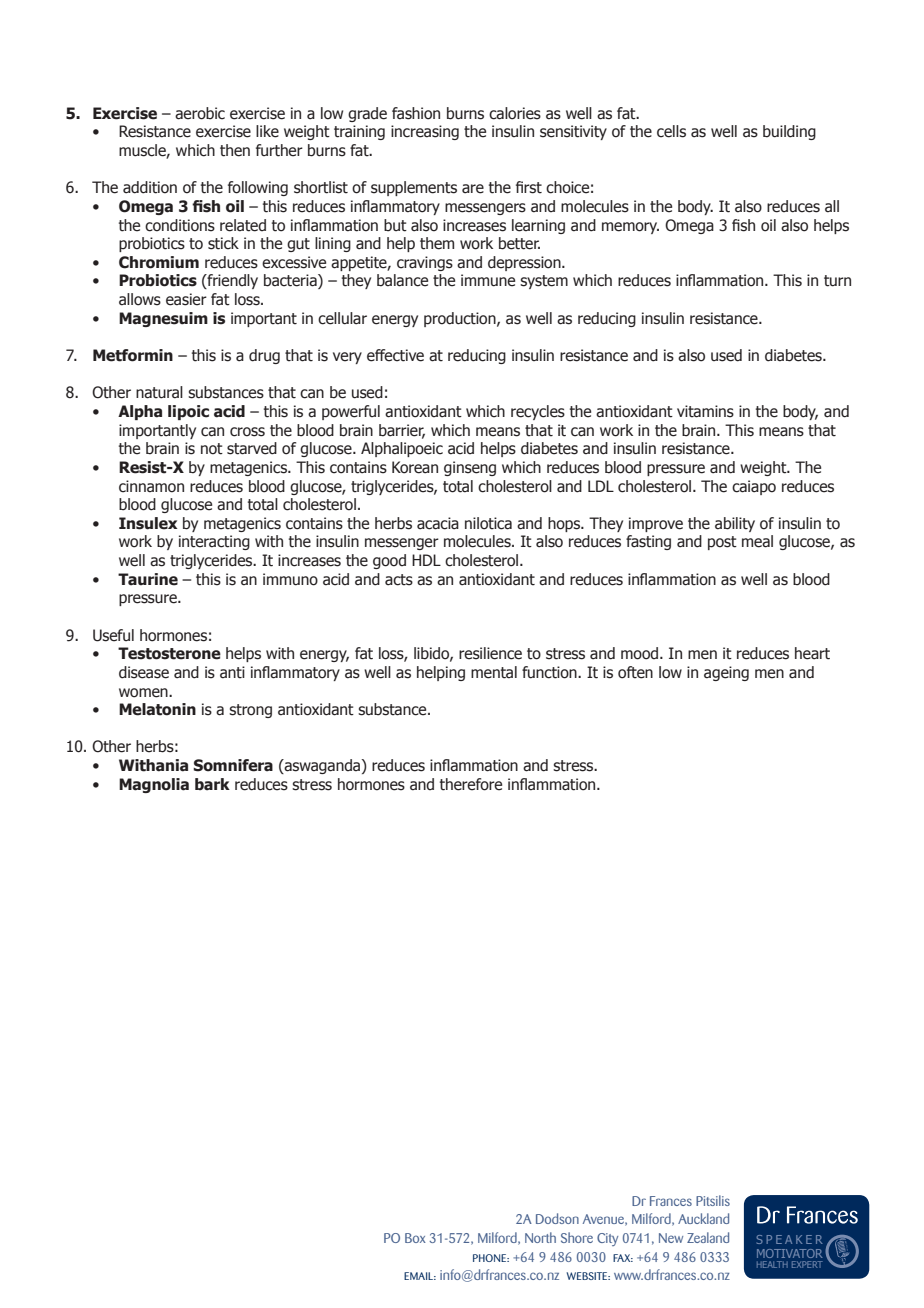 The image size is (924, 1308). Describe the element at coordinates (735, 524) in the document. I see `ability` at that location.
